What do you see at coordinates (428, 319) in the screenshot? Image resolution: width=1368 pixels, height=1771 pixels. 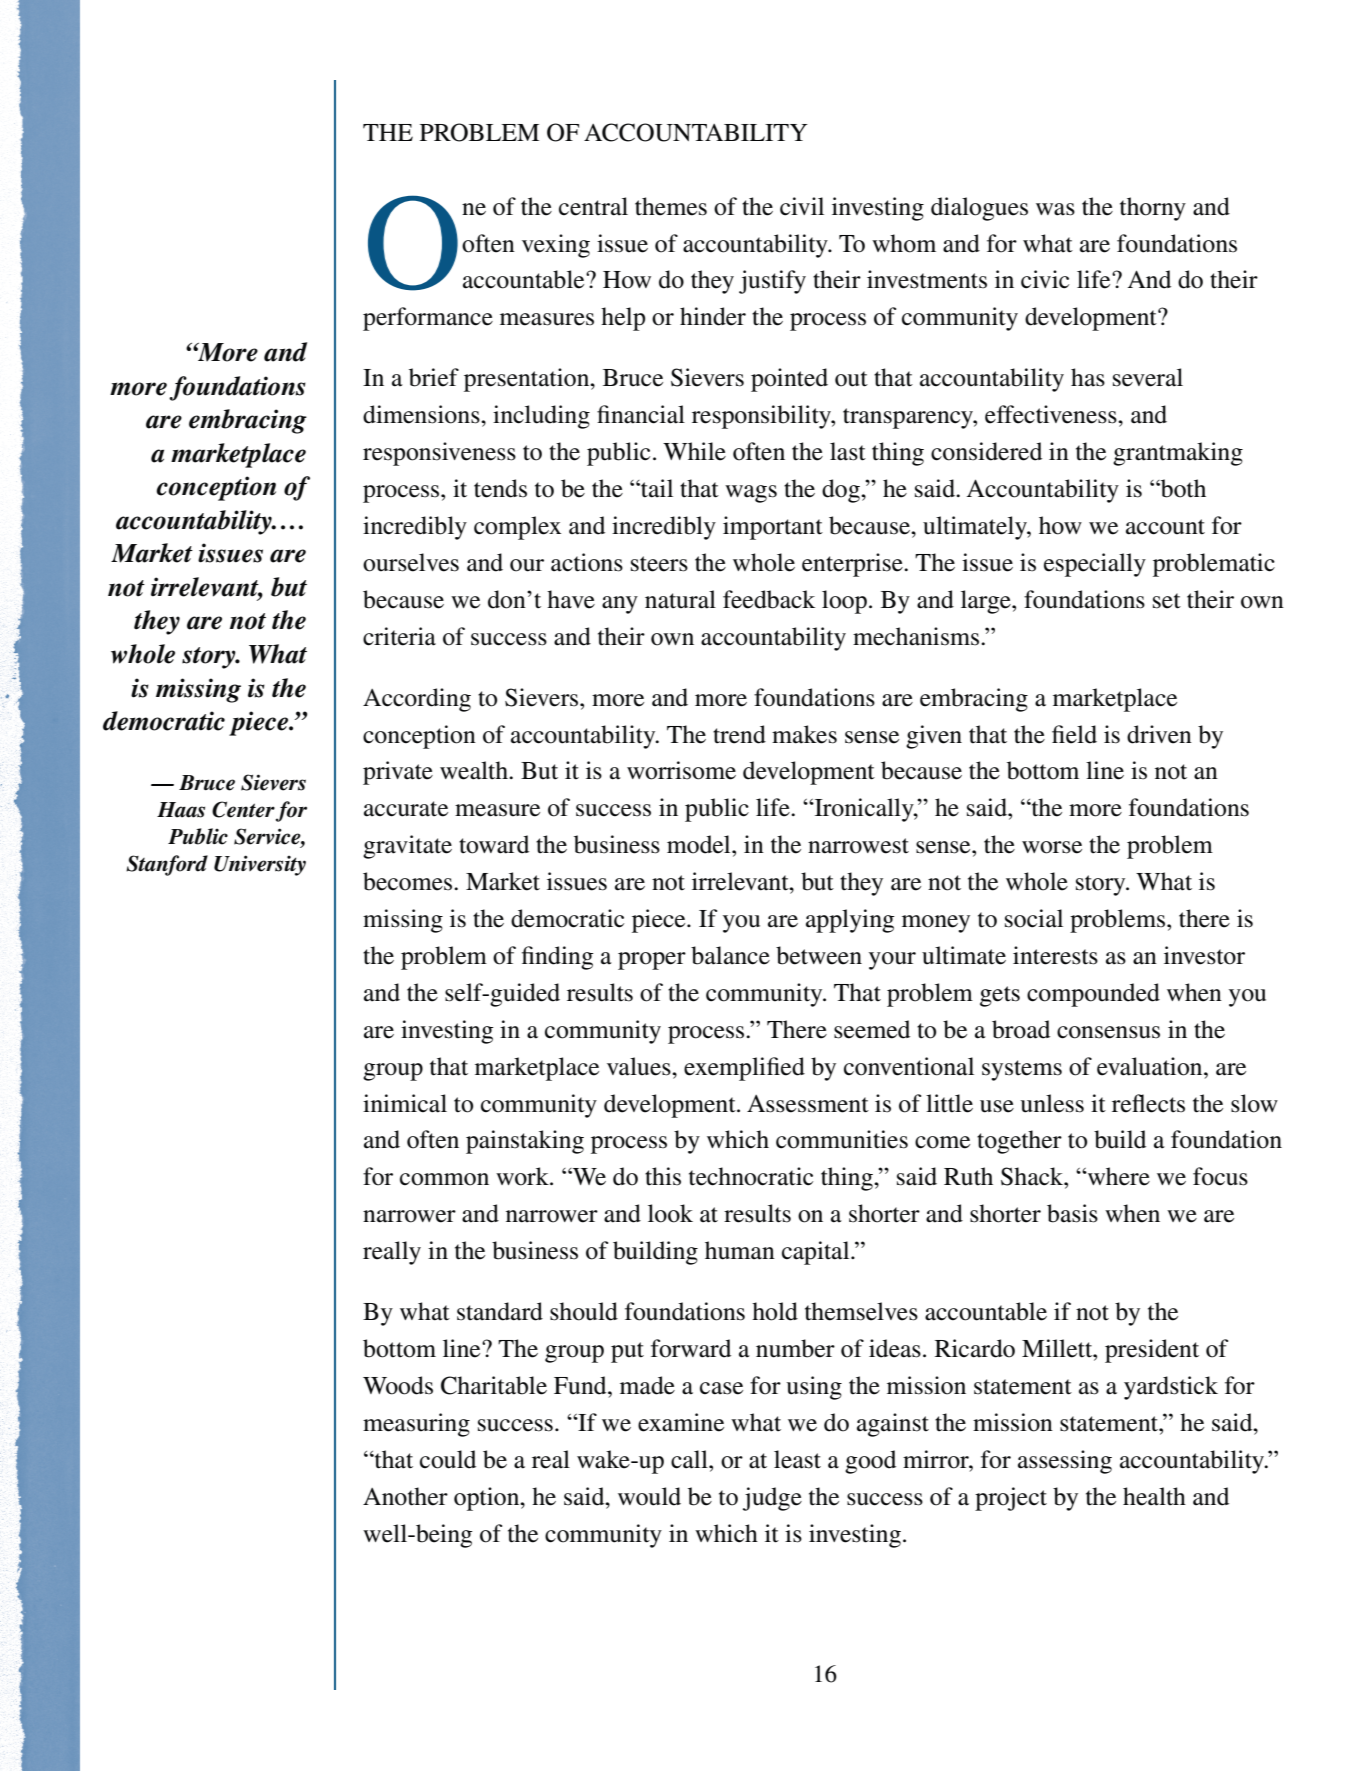 I see `performance` at bounding box center [428, 319].
